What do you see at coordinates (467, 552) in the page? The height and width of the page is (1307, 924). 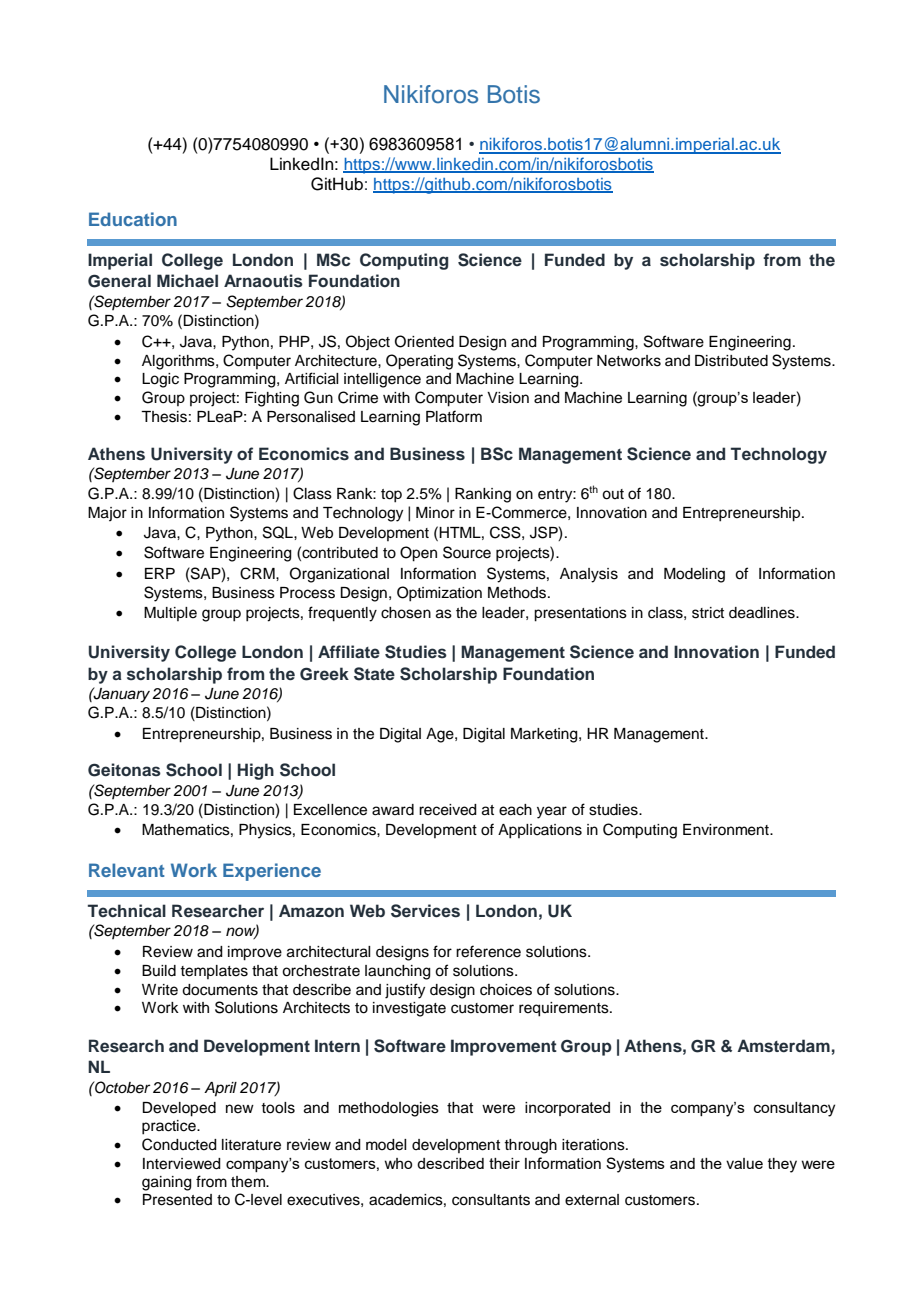 I see `Source` at bounding box center [467, 552].
